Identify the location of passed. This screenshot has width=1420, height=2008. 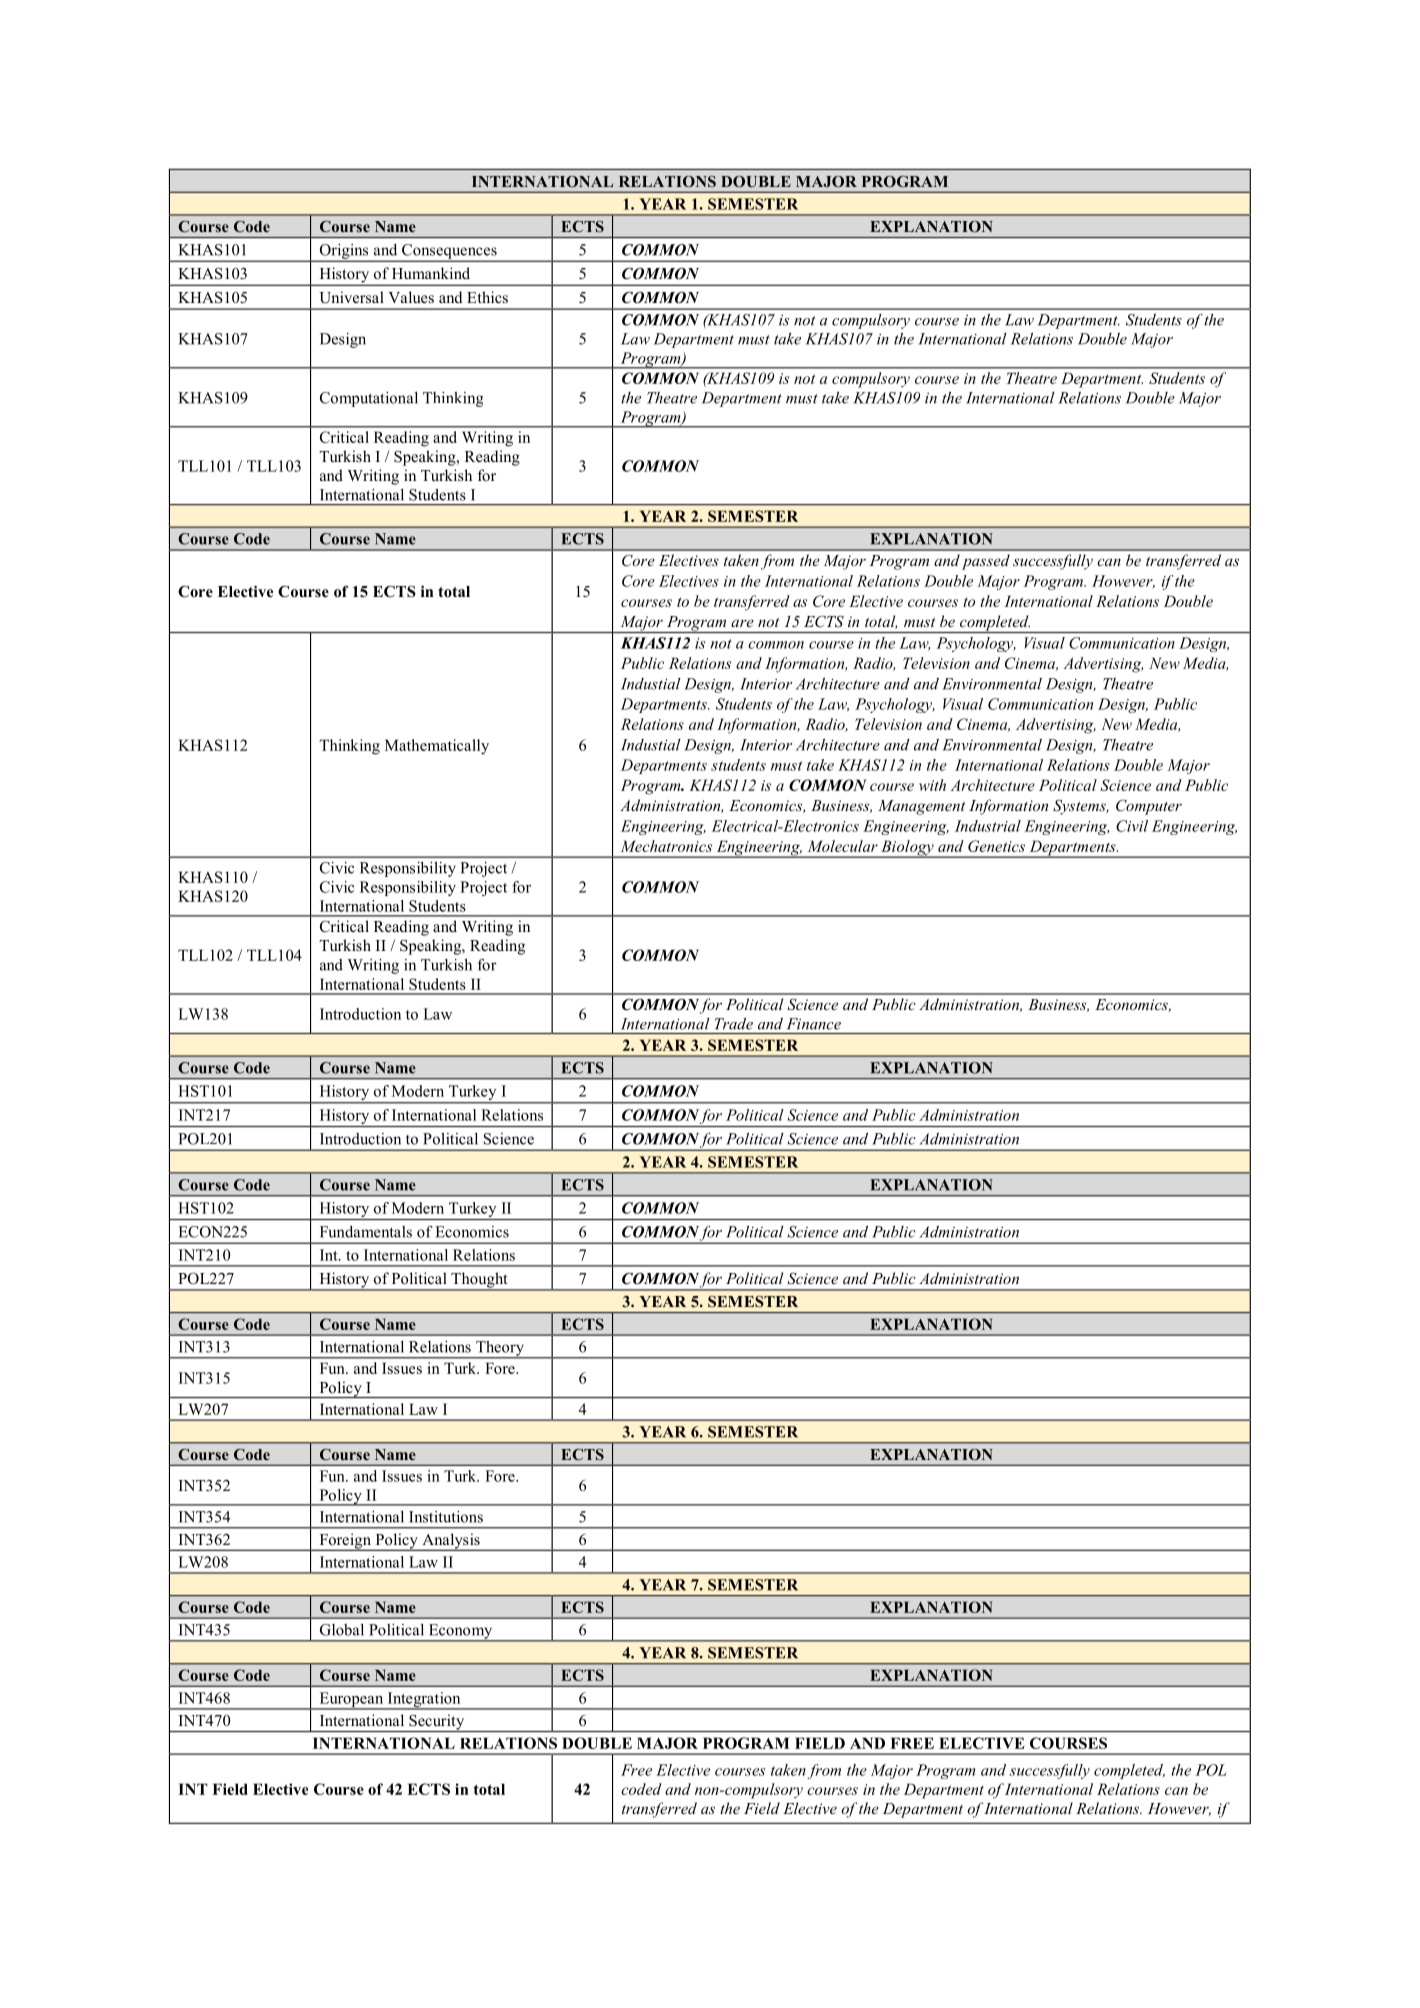
(986, 562).
